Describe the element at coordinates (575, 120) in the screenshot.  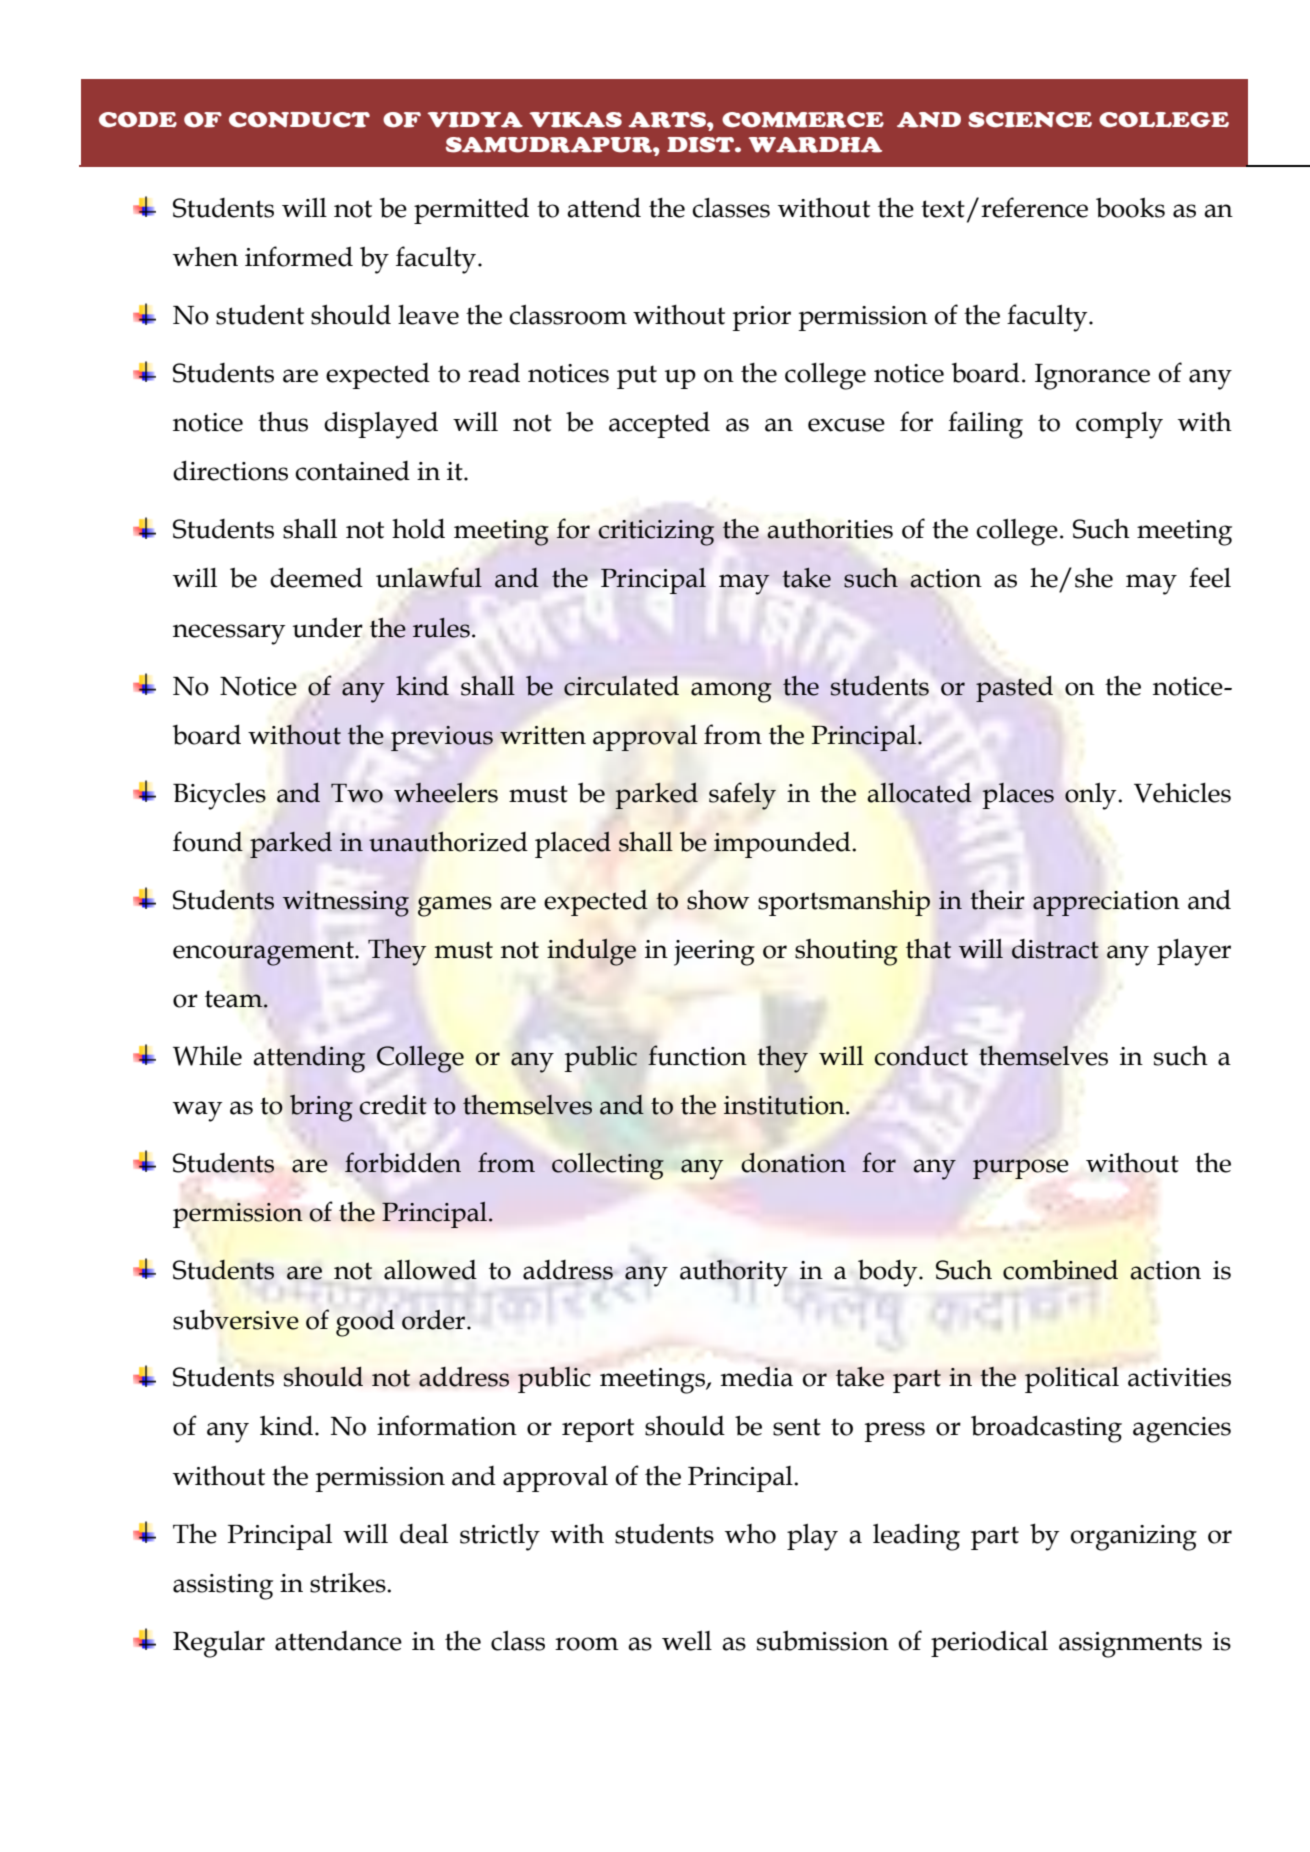
I see `VIKAS` at that location.
